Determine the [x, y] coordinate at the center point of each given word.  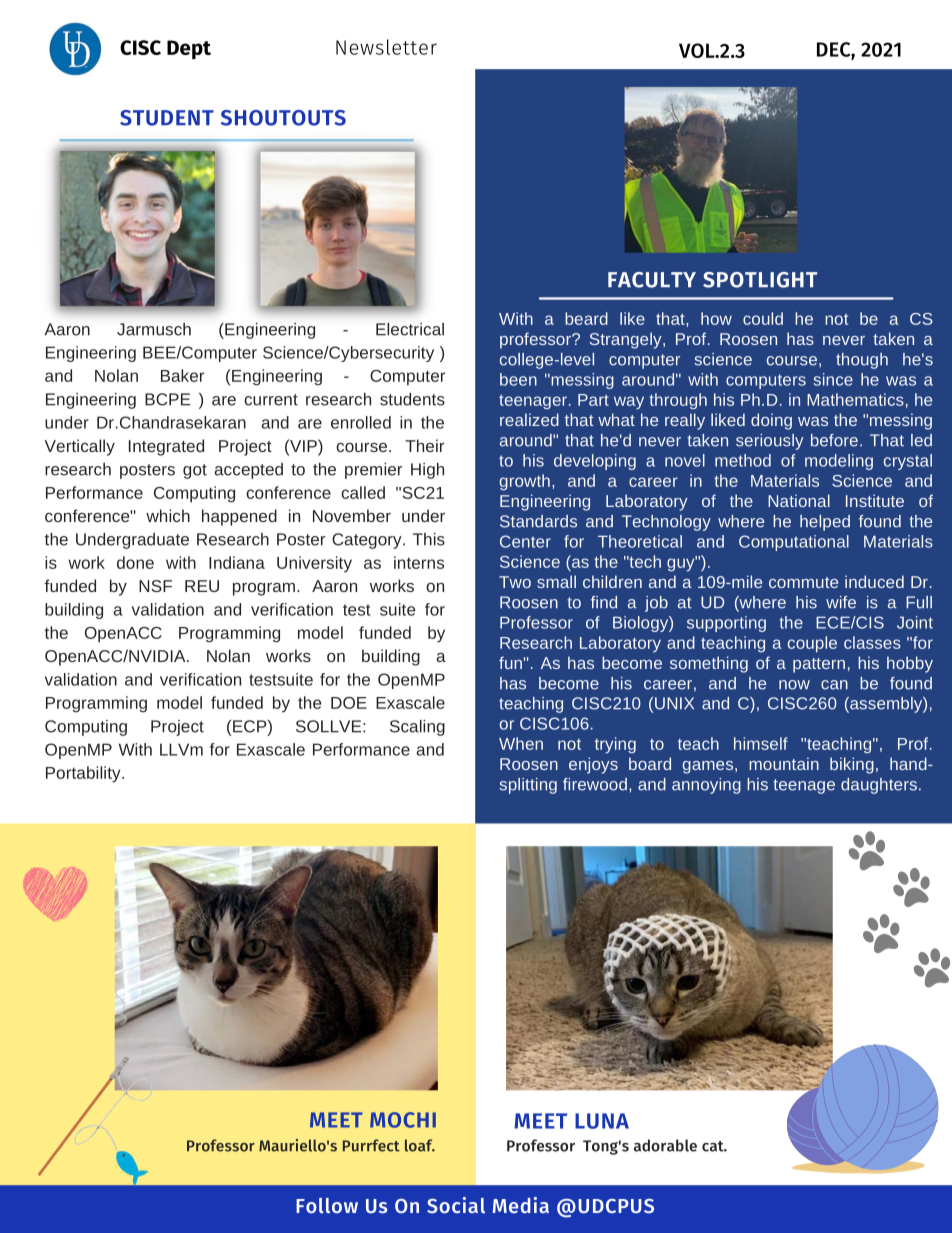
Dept [189, 49]
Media [521, 1205]
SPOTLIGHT [760, 280]
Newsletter [386, 47]
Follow [327, 1205]
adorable [665, 1145]
